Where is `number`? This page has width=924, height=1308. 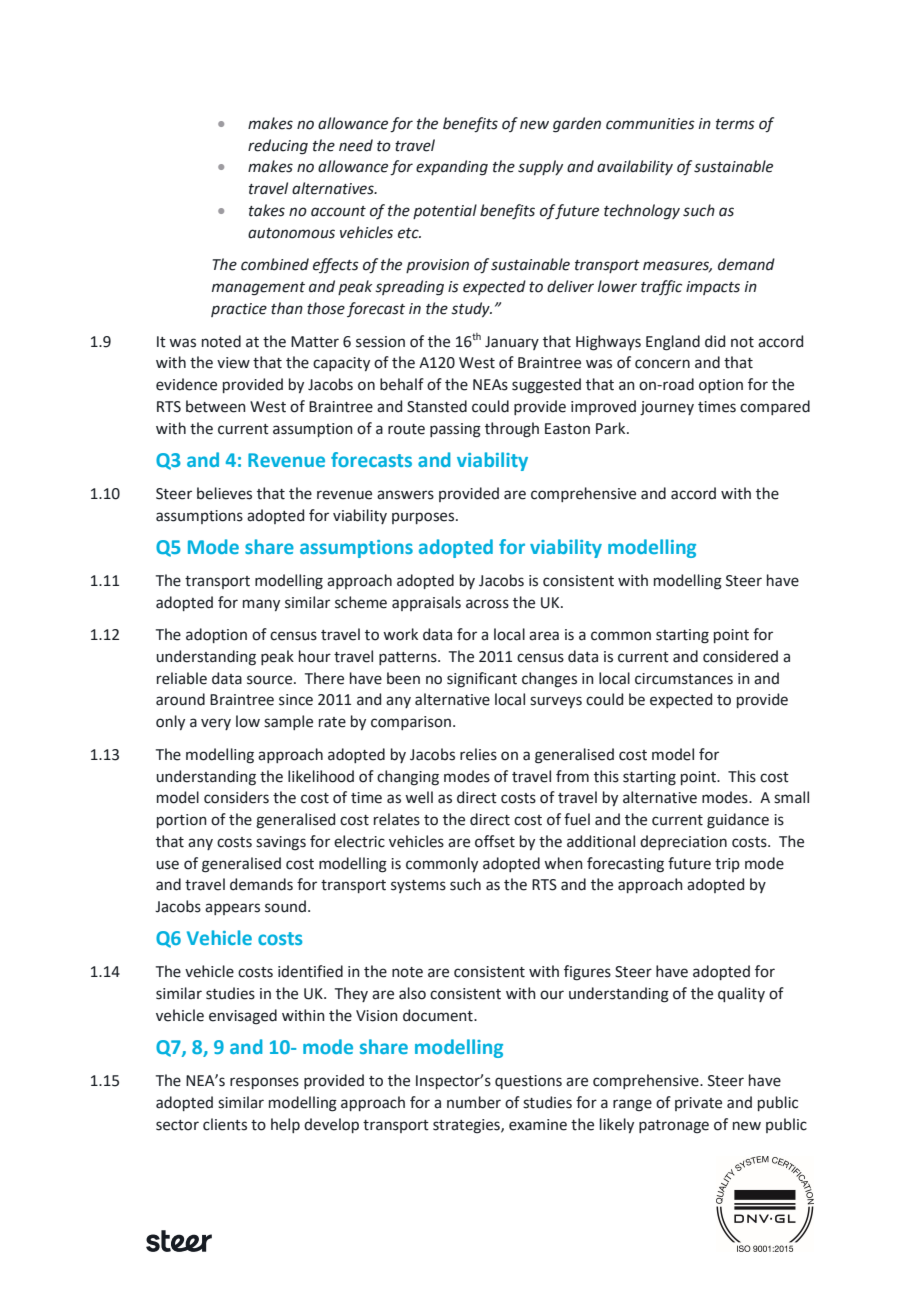
number is located at coordinates (474, 1102).
